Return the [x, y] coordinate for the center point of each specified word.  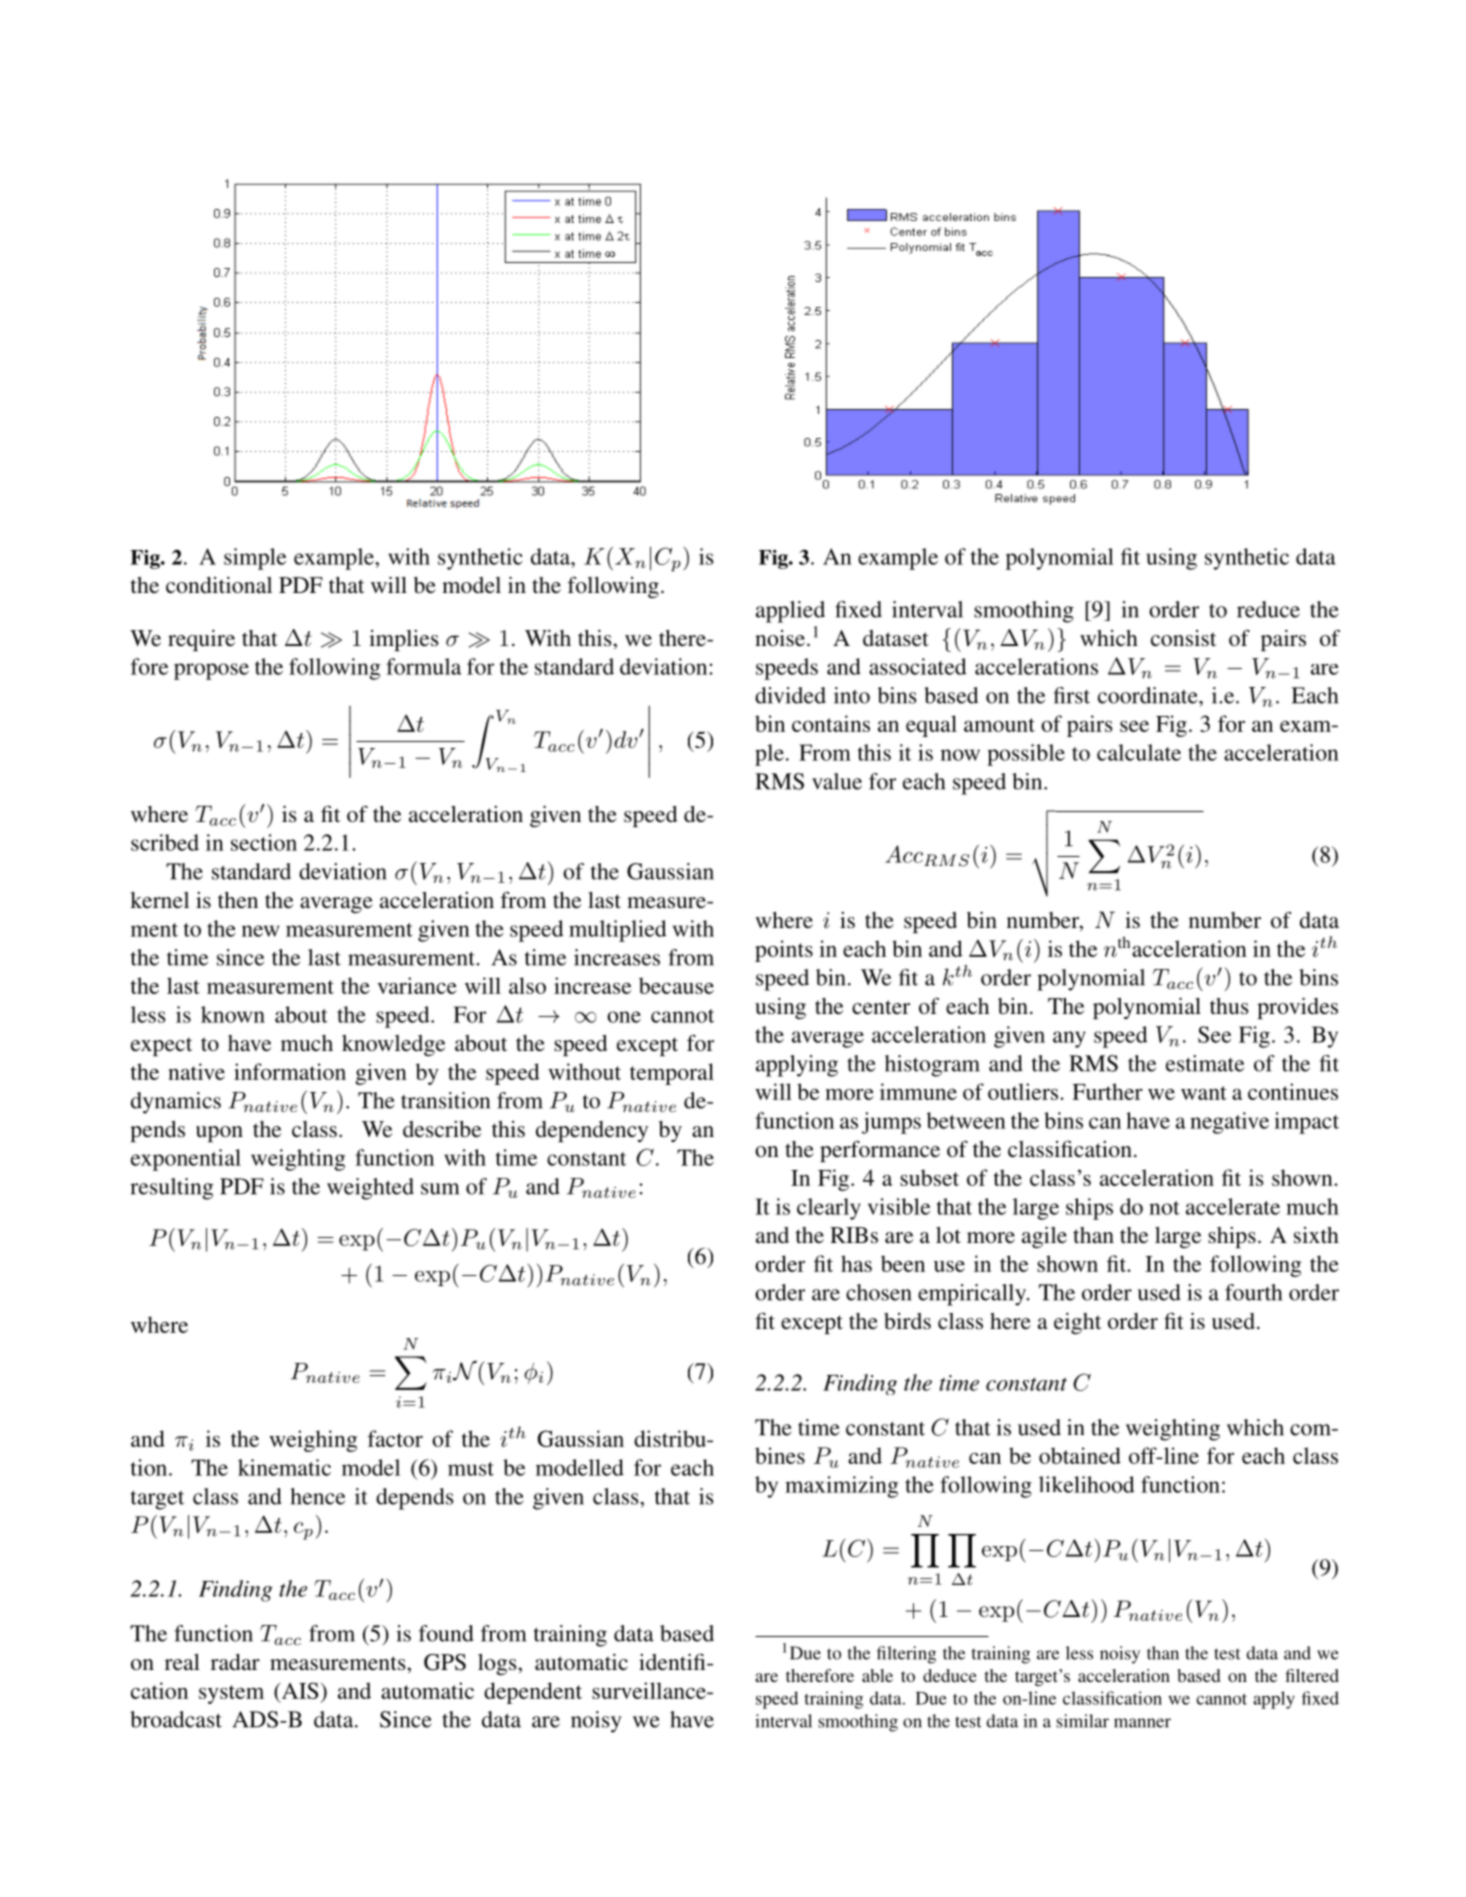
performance [880, 1151]
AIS [298, 1690]
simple [255, 559]
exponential [186, 1160]
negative [1229, 1123]
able [877, 1675]
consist [1183, 638]
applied [790, 612]
